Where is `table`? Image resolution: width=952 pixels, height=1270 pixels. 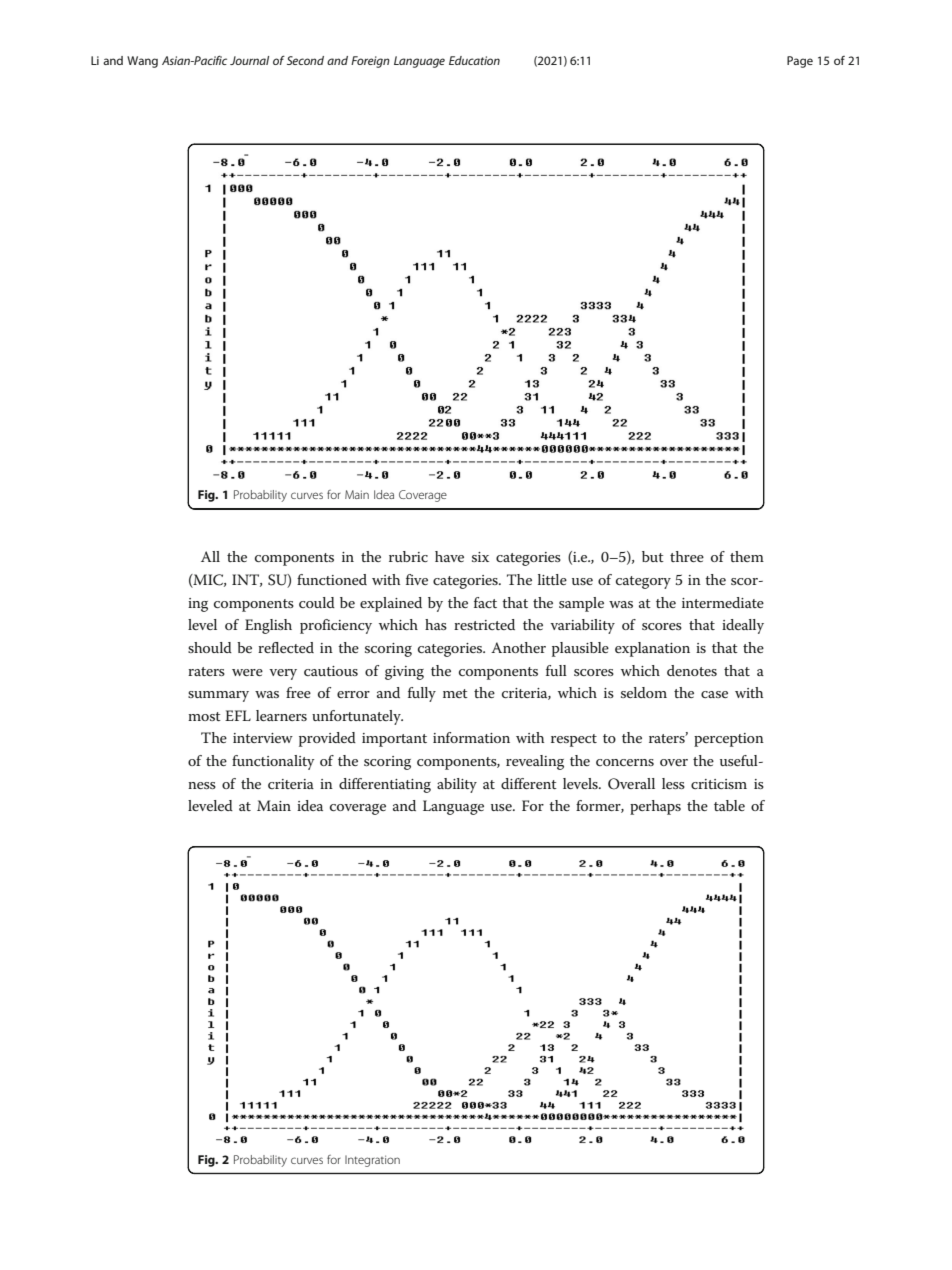 table is located at coordinates (729, 805).
